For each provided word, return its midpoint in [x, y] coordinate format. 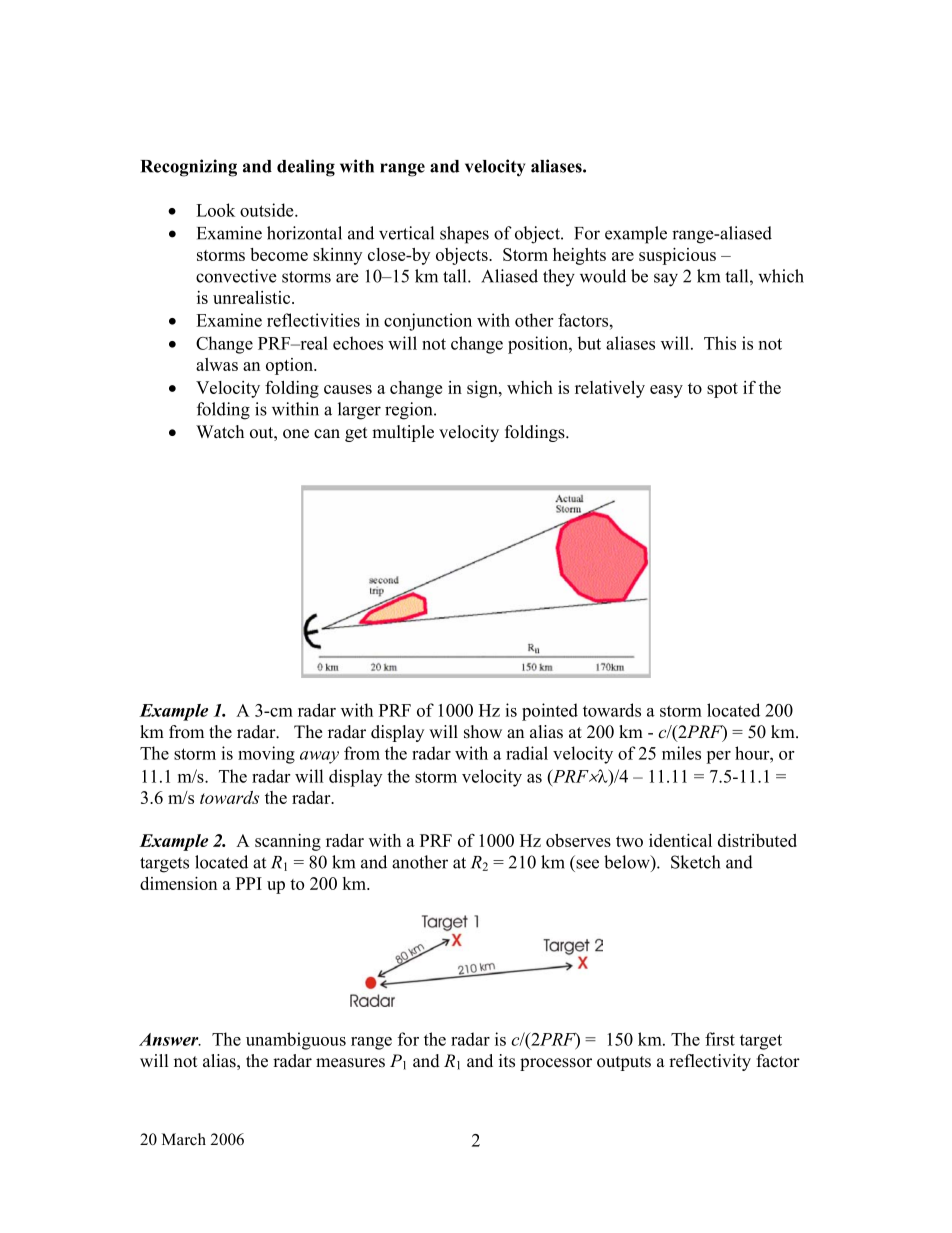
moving [266, 755]
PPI [249, 883]
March [184, 1139]
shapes [464, 235]
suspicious [677, 256]
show [483, 732]
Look [215, 210]
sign [483, 389]
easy [666, 391]
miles [681, 753]
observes [578, 840]
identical [680, 840]
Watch [220, 432]
